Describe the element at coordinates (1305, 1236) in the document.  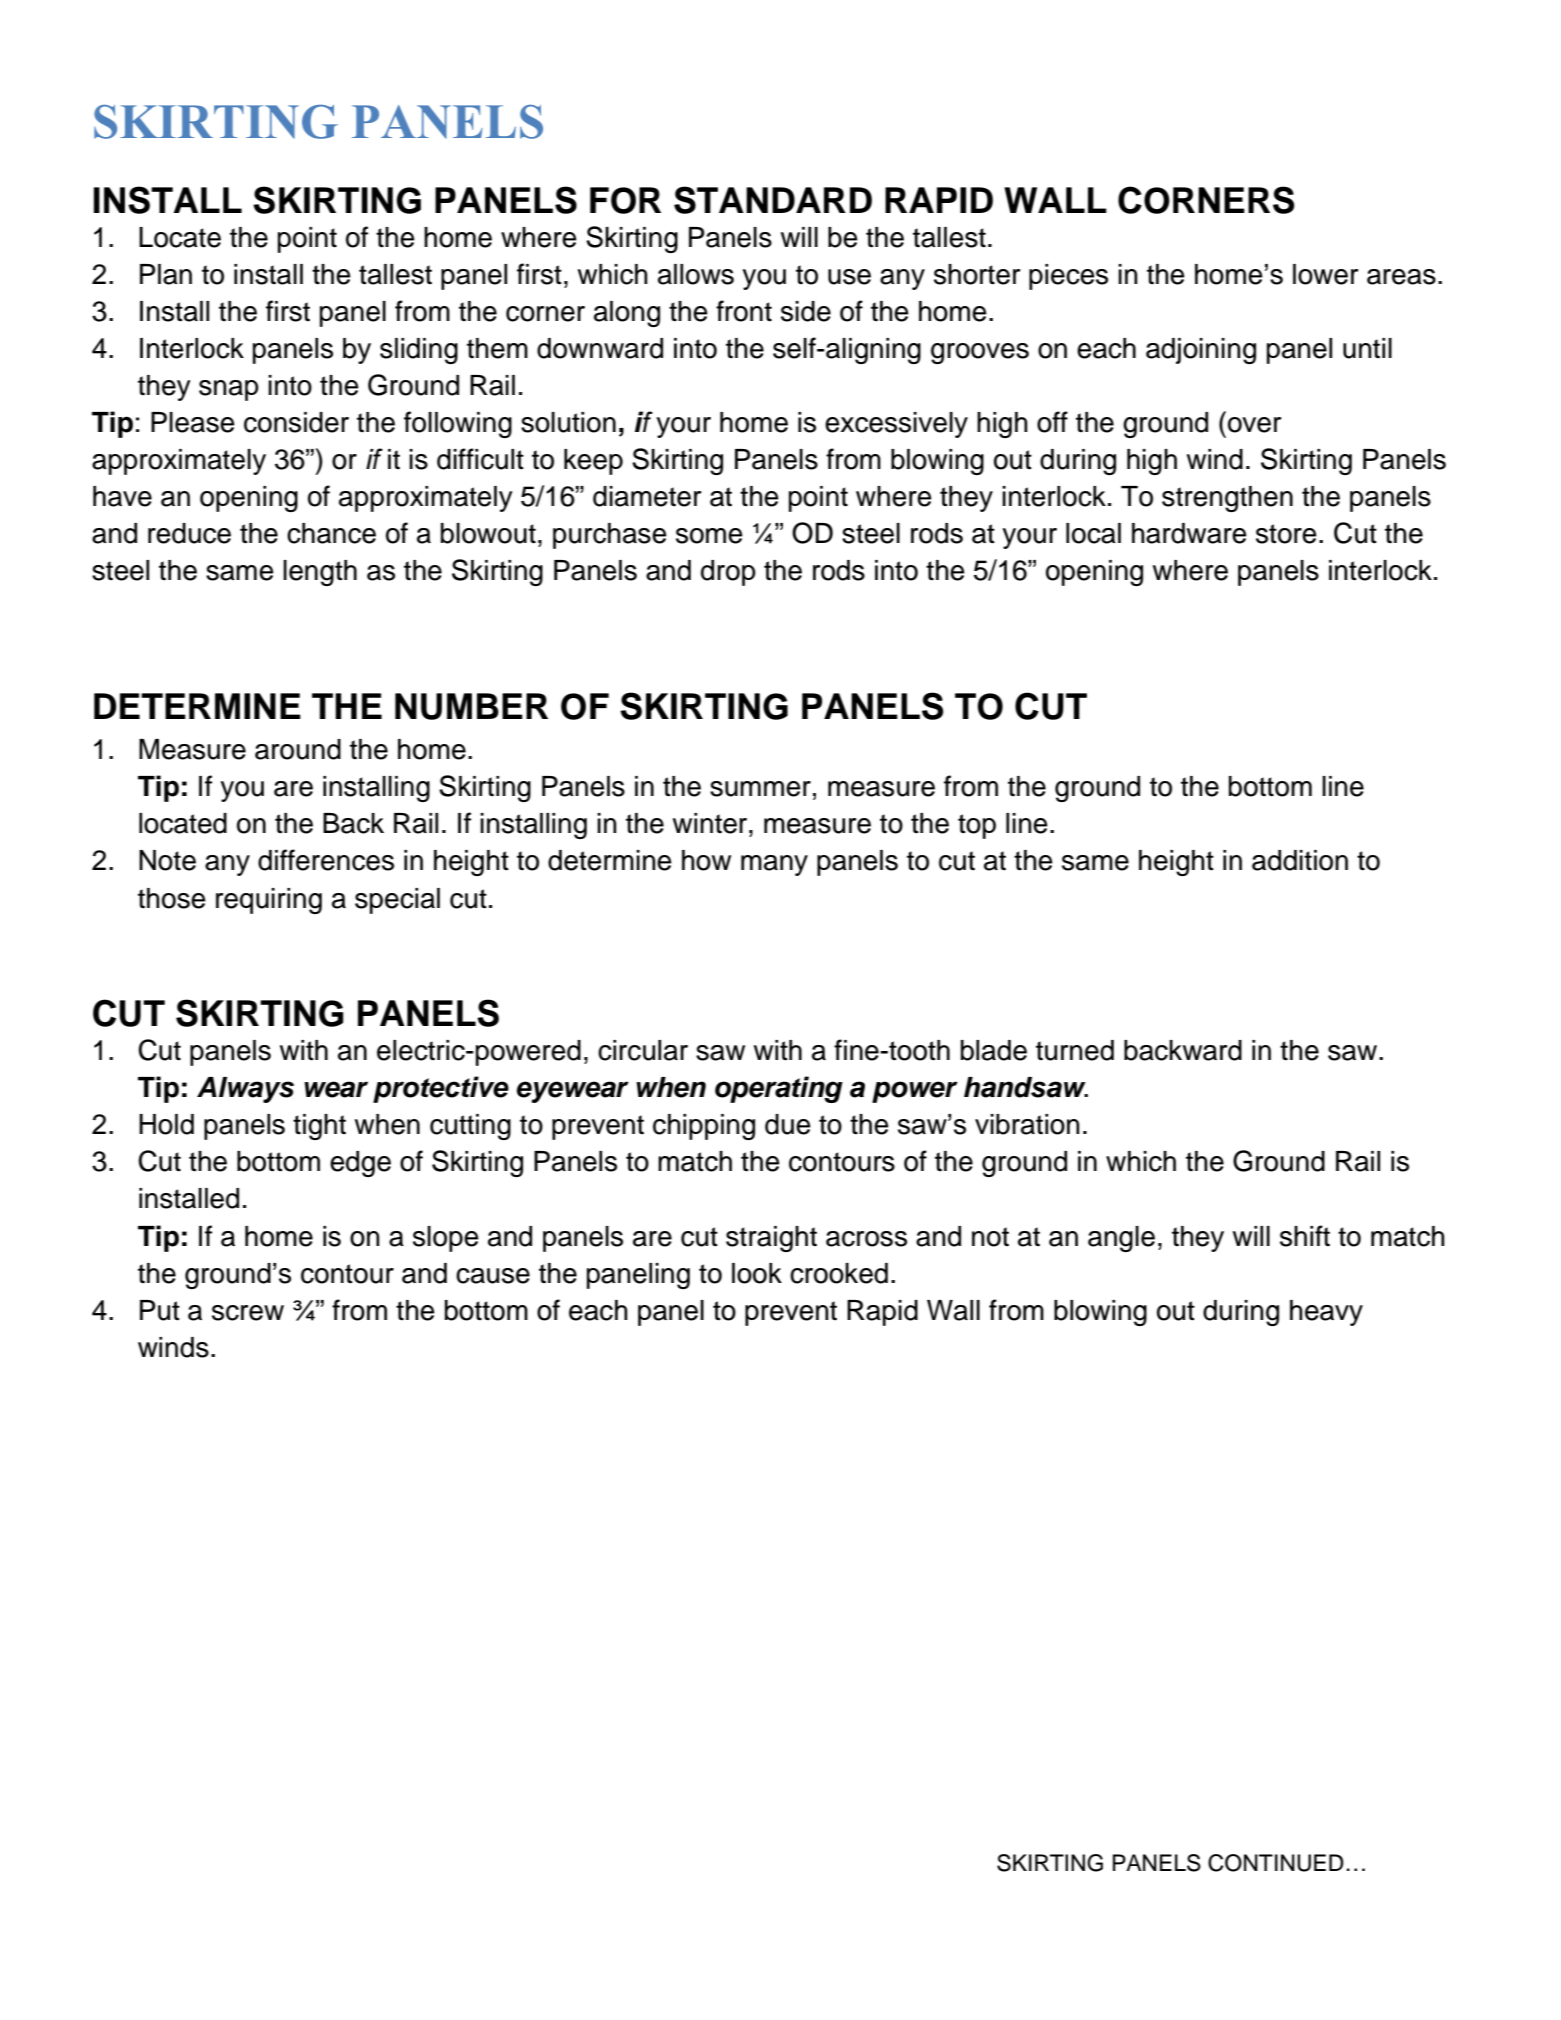
I see `shift` at that location.
